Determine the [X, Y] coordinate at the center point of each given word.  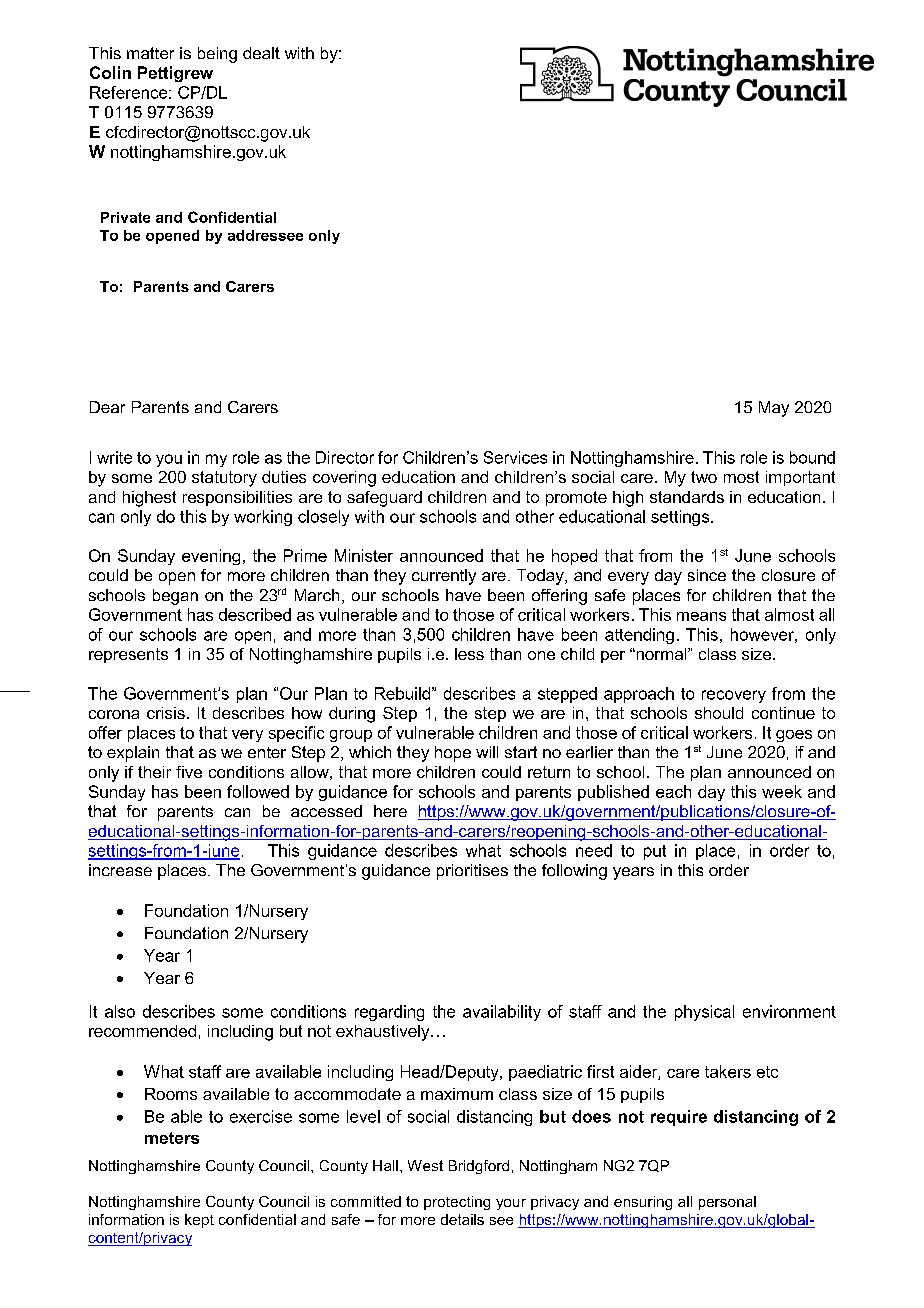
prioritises [472, 872]
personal [727, 1203]
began [175, 597]
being [217, 55]
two [704, 477]
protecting [457, 1203]
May [774, 409]
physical [704, 1013]
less [469, 654]
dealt [261, 53]
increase [120, 870]
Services [515, 457]
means [701, 616]
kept [199, 1221]
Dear [107, 407]
